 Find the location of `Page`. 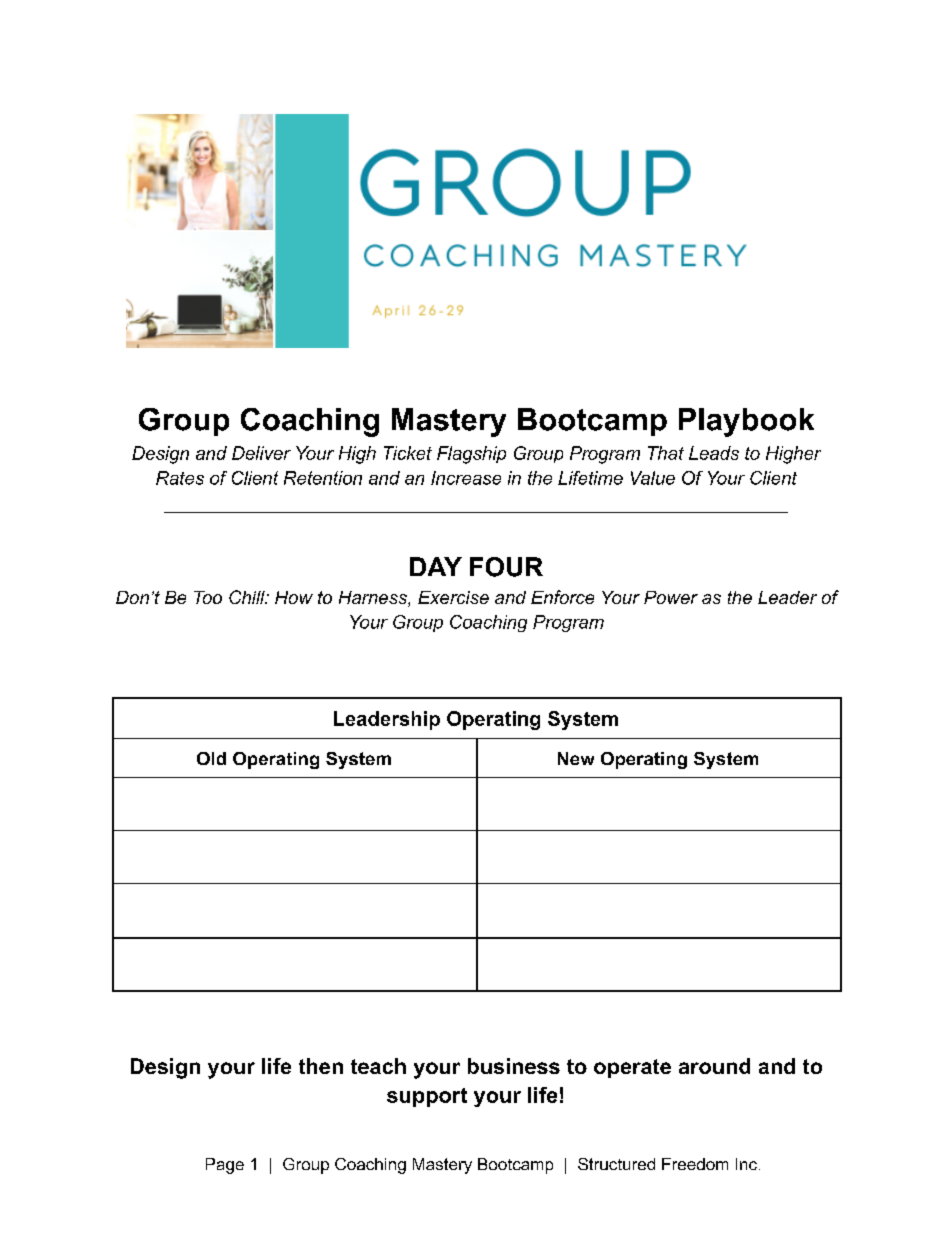

Page is located at coordinates (225, 1166).
